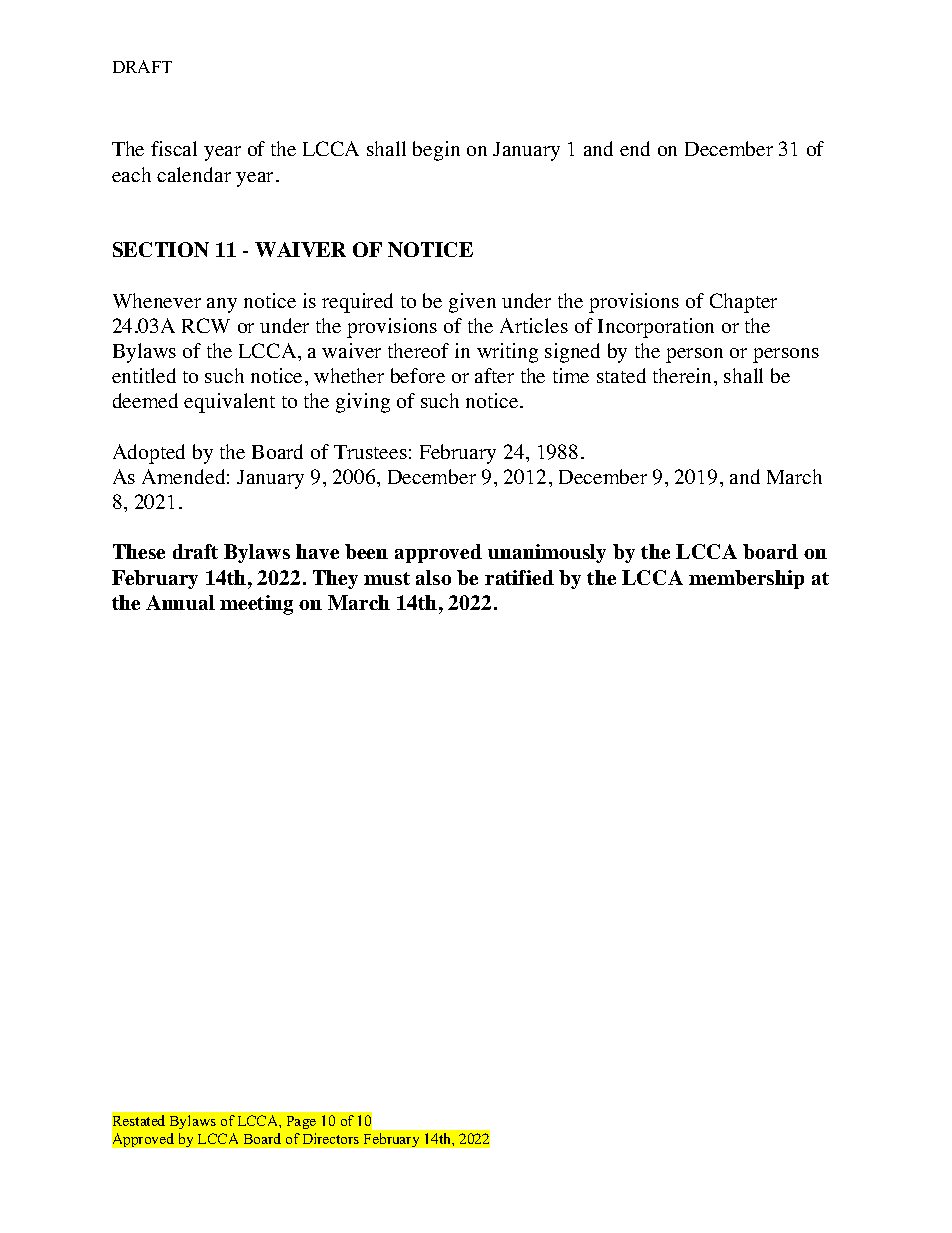 Image resolution: width=952 pixels, height=1233 pixels. What do you see at coordinates (436, 151) in the screenshot?
I see `begin` at bounding box center [436, 151].
